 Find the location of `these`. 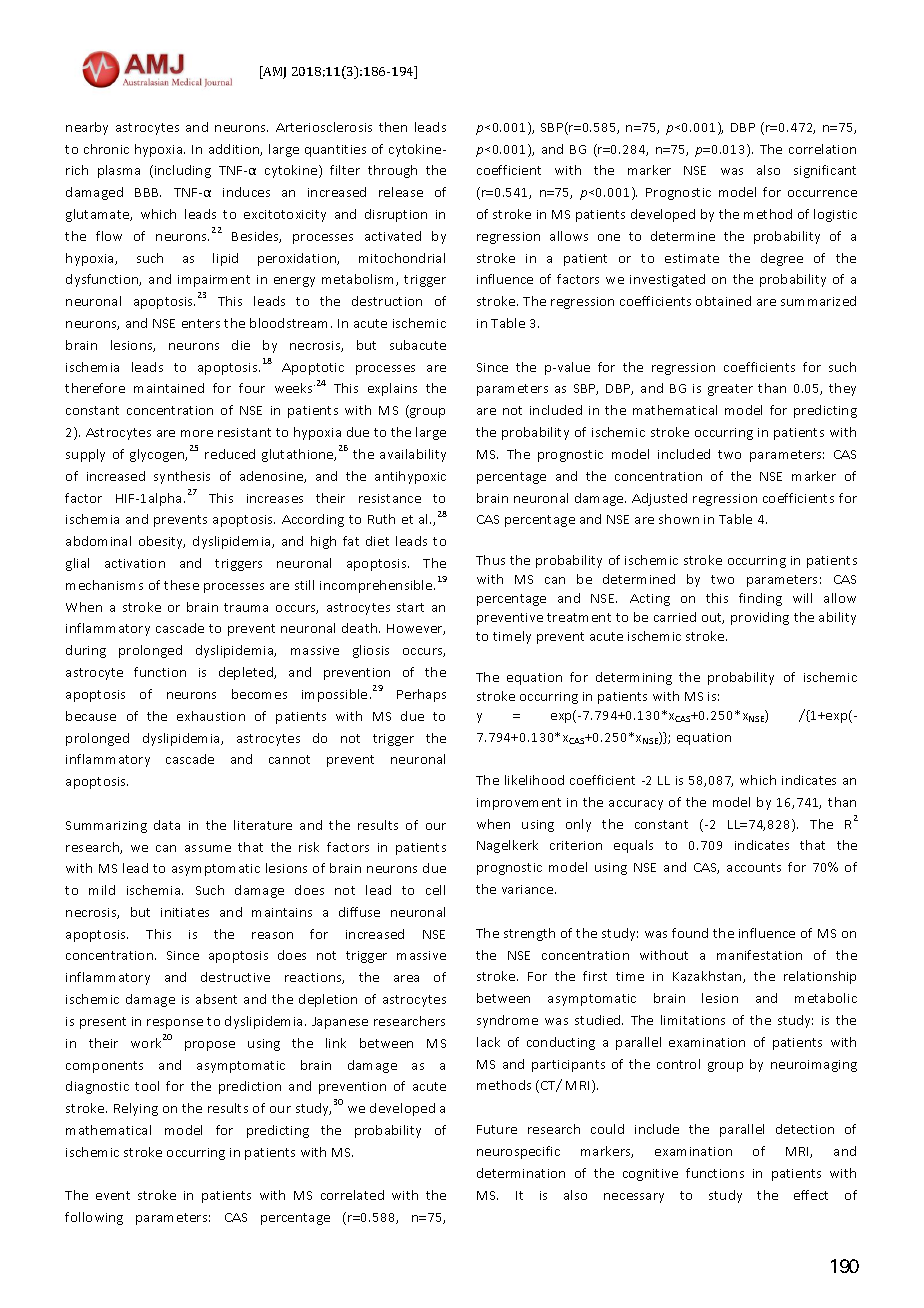

these is located at coordinates (181, 585).
